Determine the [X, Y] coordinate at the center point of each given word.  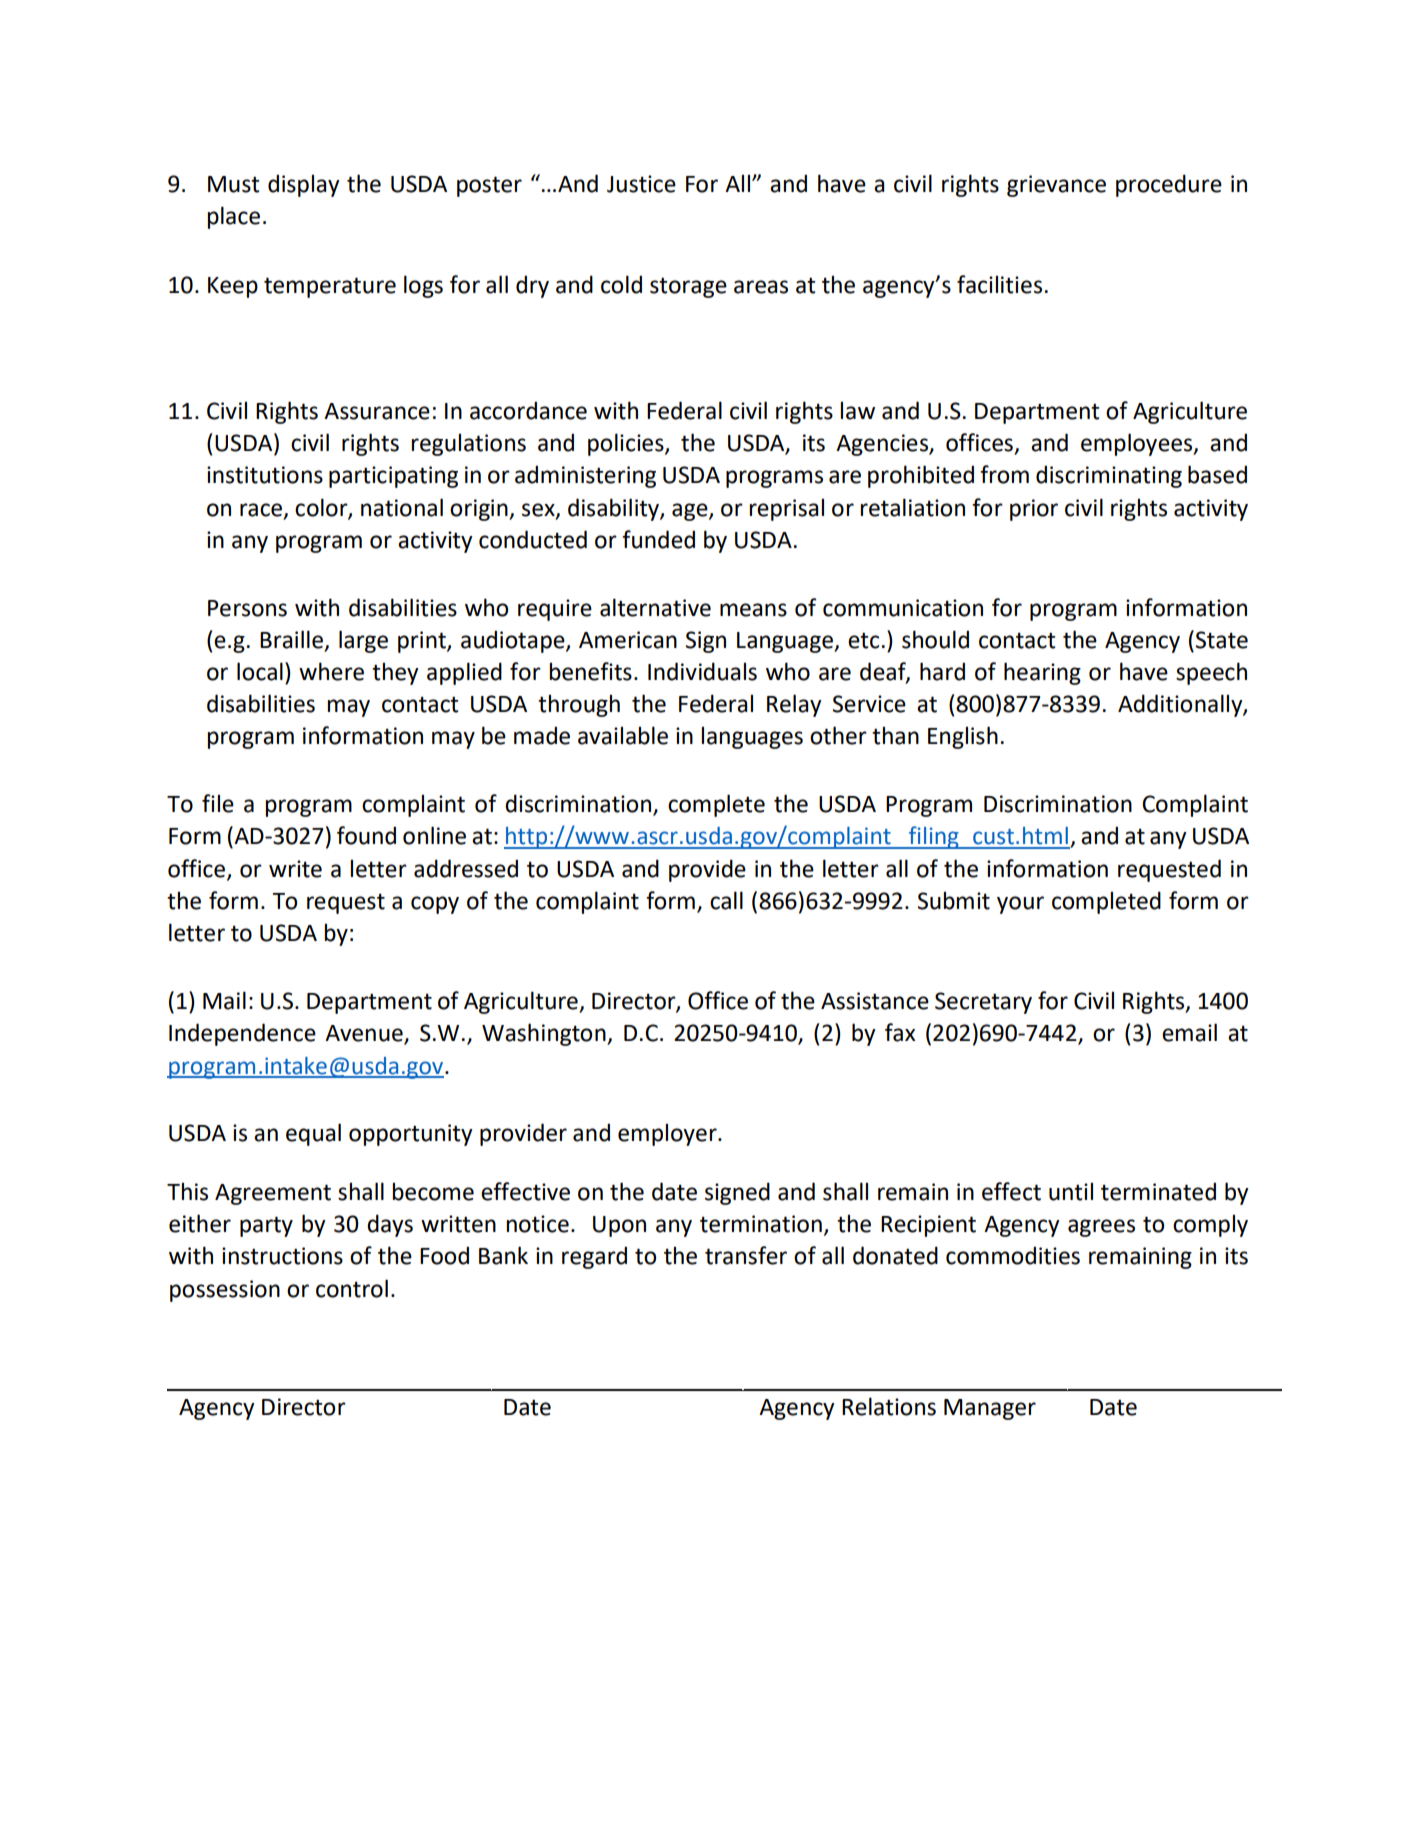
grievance [1056, 186]
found [366, 835]
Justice [641, 184]
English [963, 737]
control [352, 1288]
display [304, 185]
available [623, 735]
